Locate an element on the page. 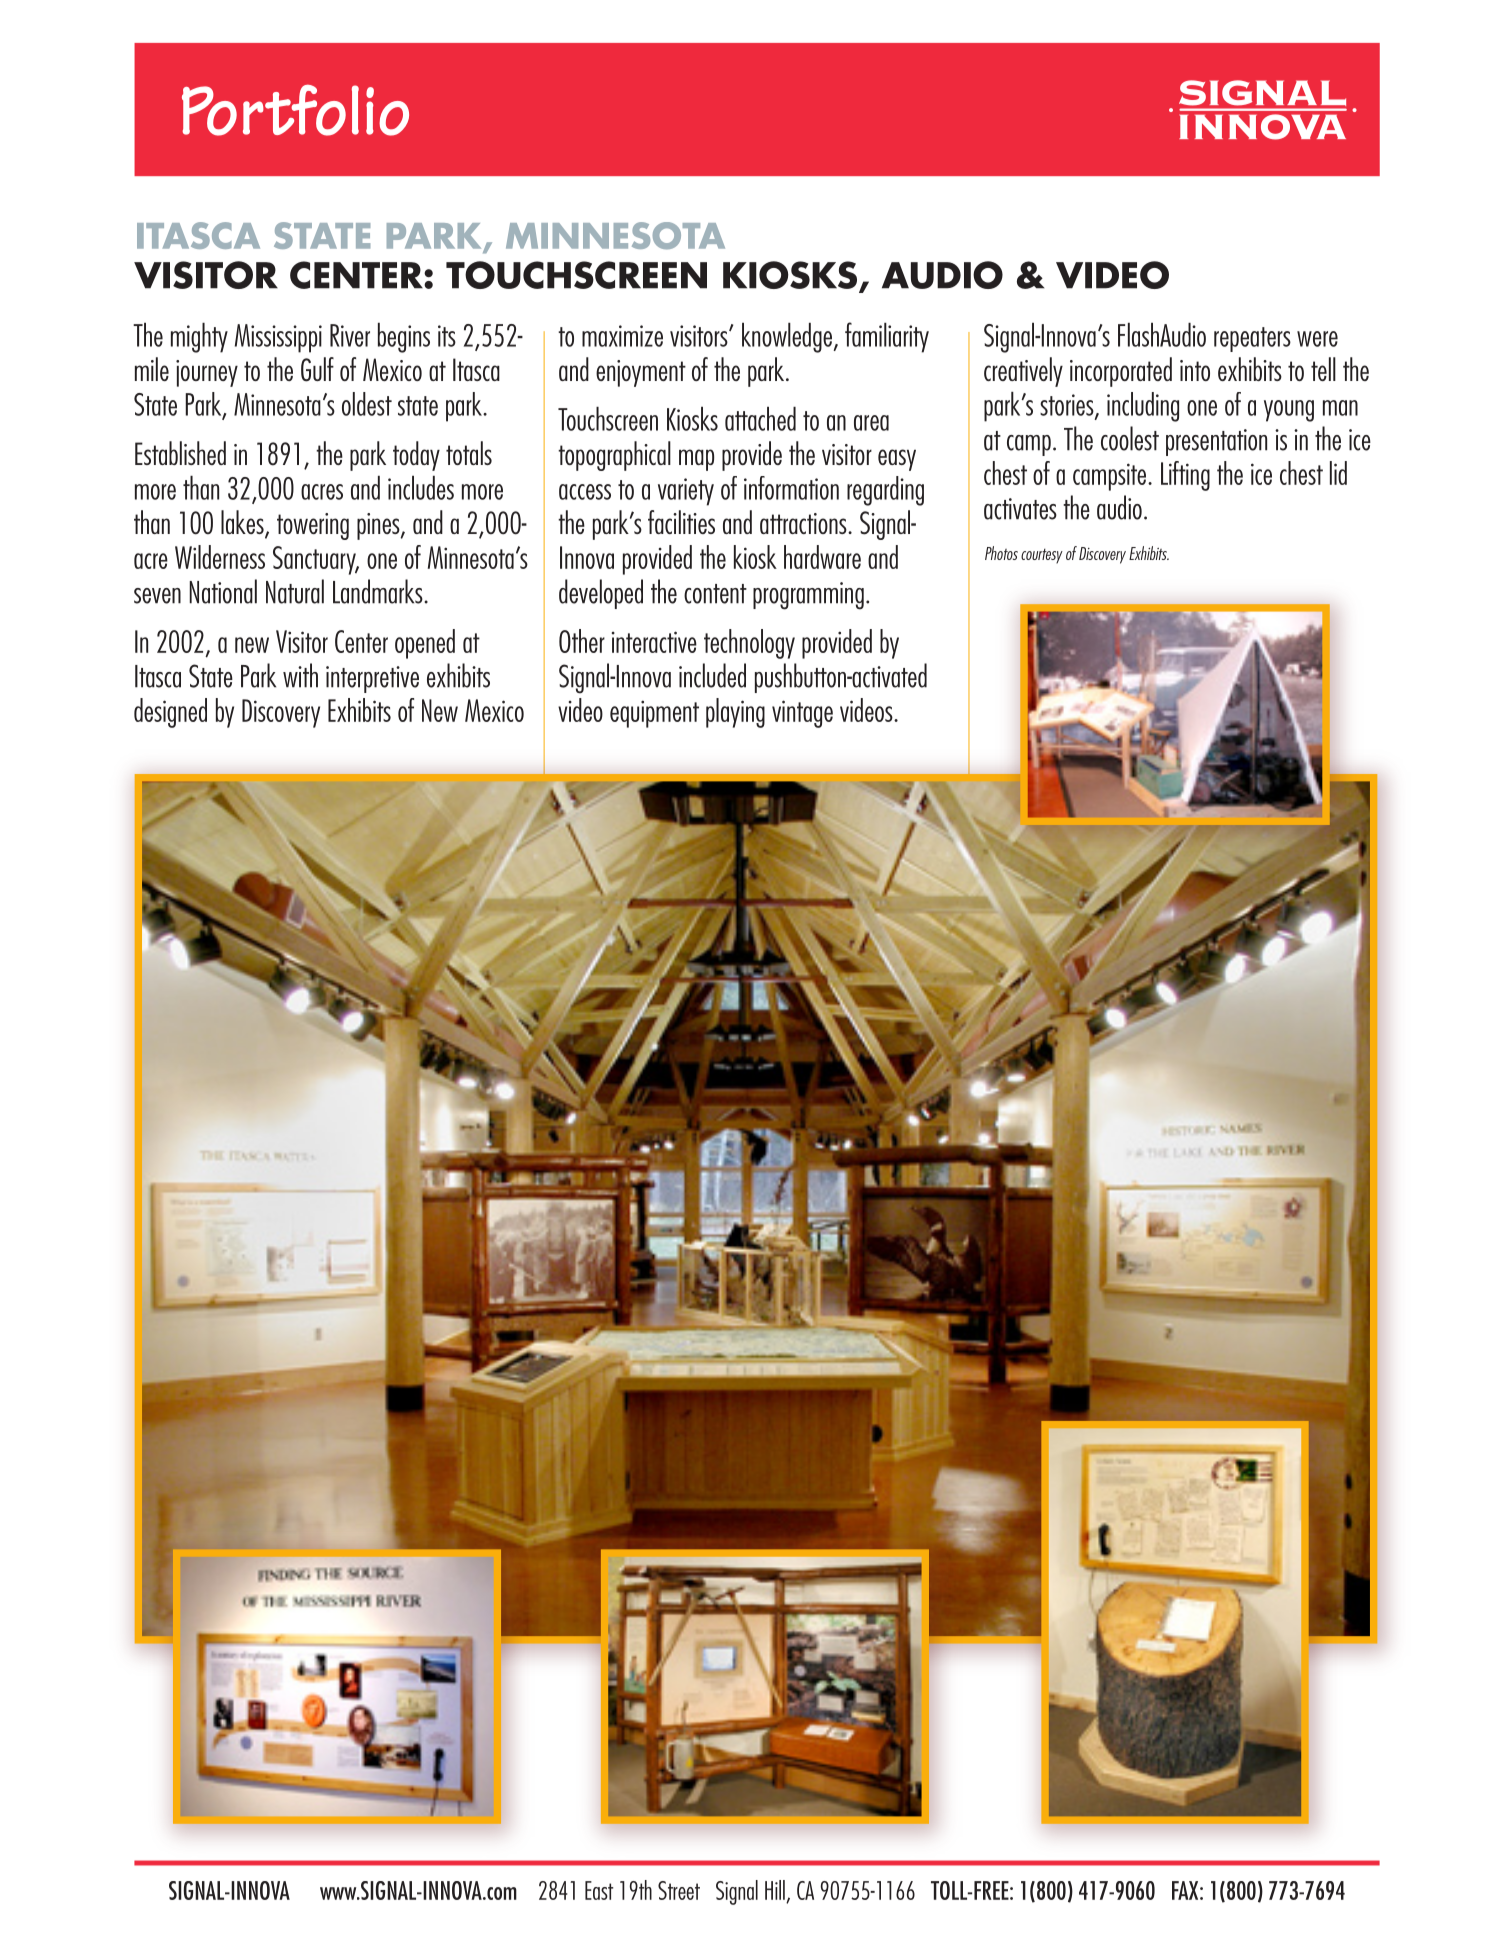  Hill is located at coordinates (775, 1890).
